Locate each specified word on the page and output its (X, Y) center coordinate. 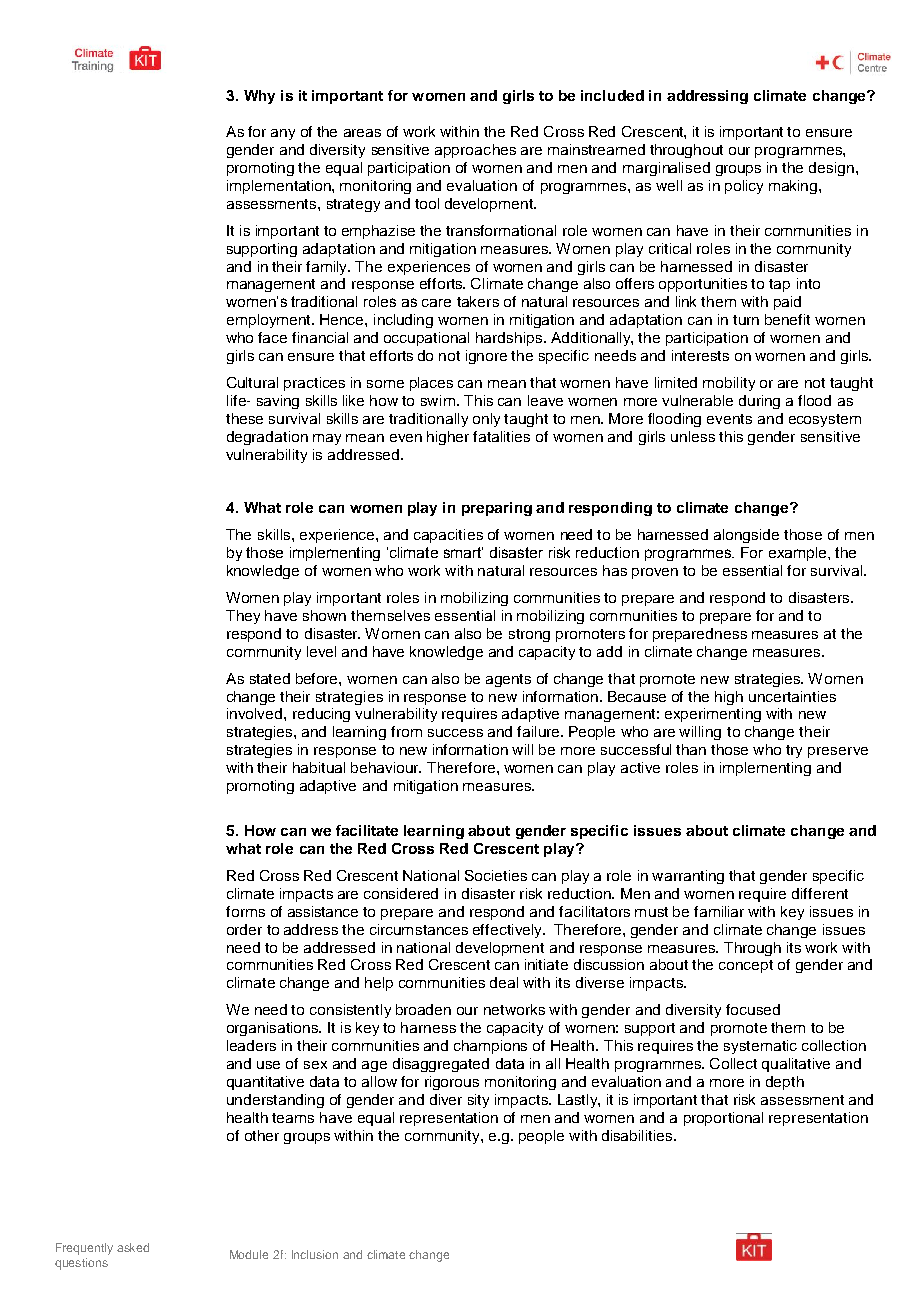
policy (744, 187)
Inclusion (315, 1254)
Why (259, 97)
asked (133, 1247)
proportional (723, 1119)
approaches (475, 151)
